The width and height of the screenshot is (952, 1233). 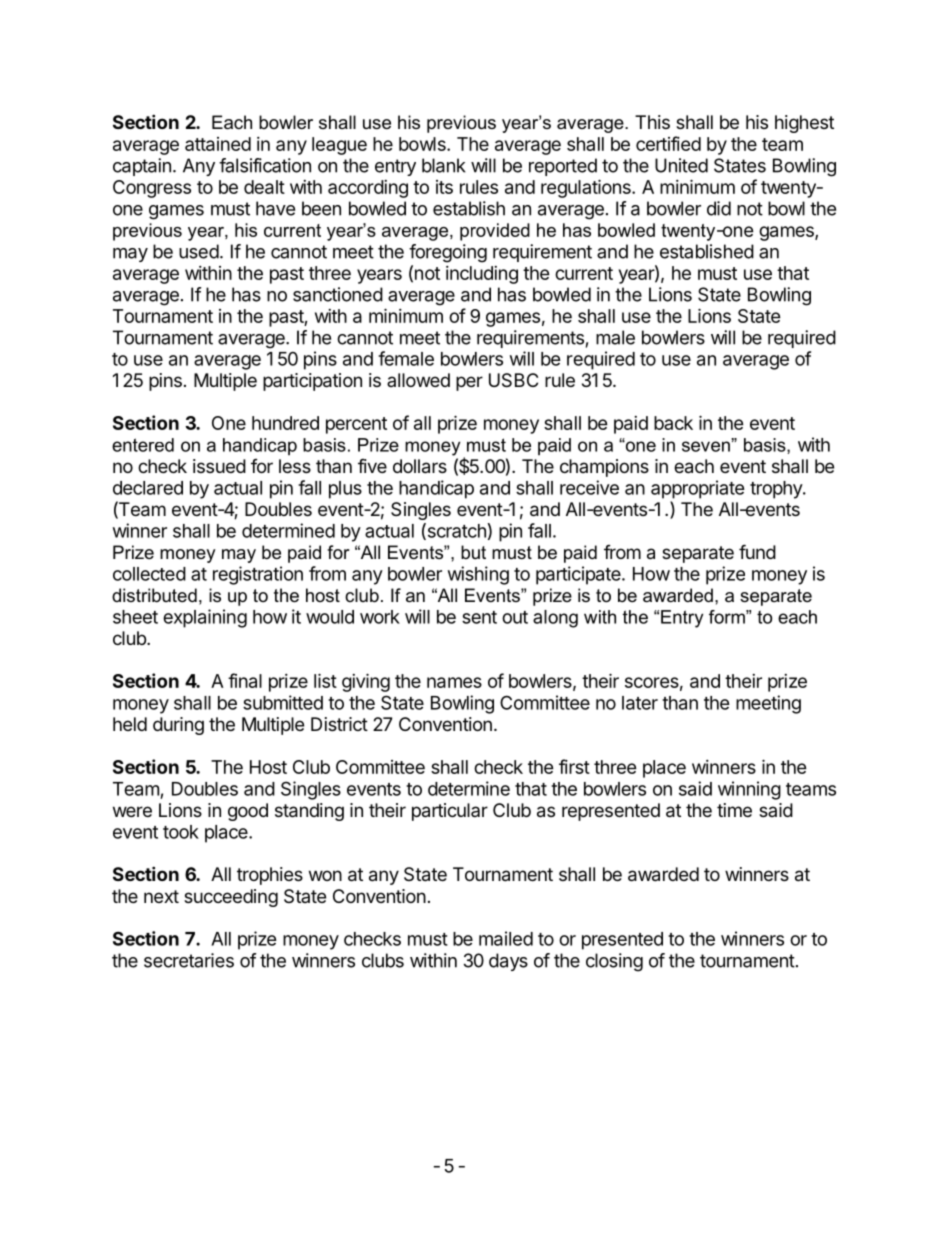 What do you see at coordinates (681, 165) in the screenshot?
I see `United` at bounding box center [681, 165].
